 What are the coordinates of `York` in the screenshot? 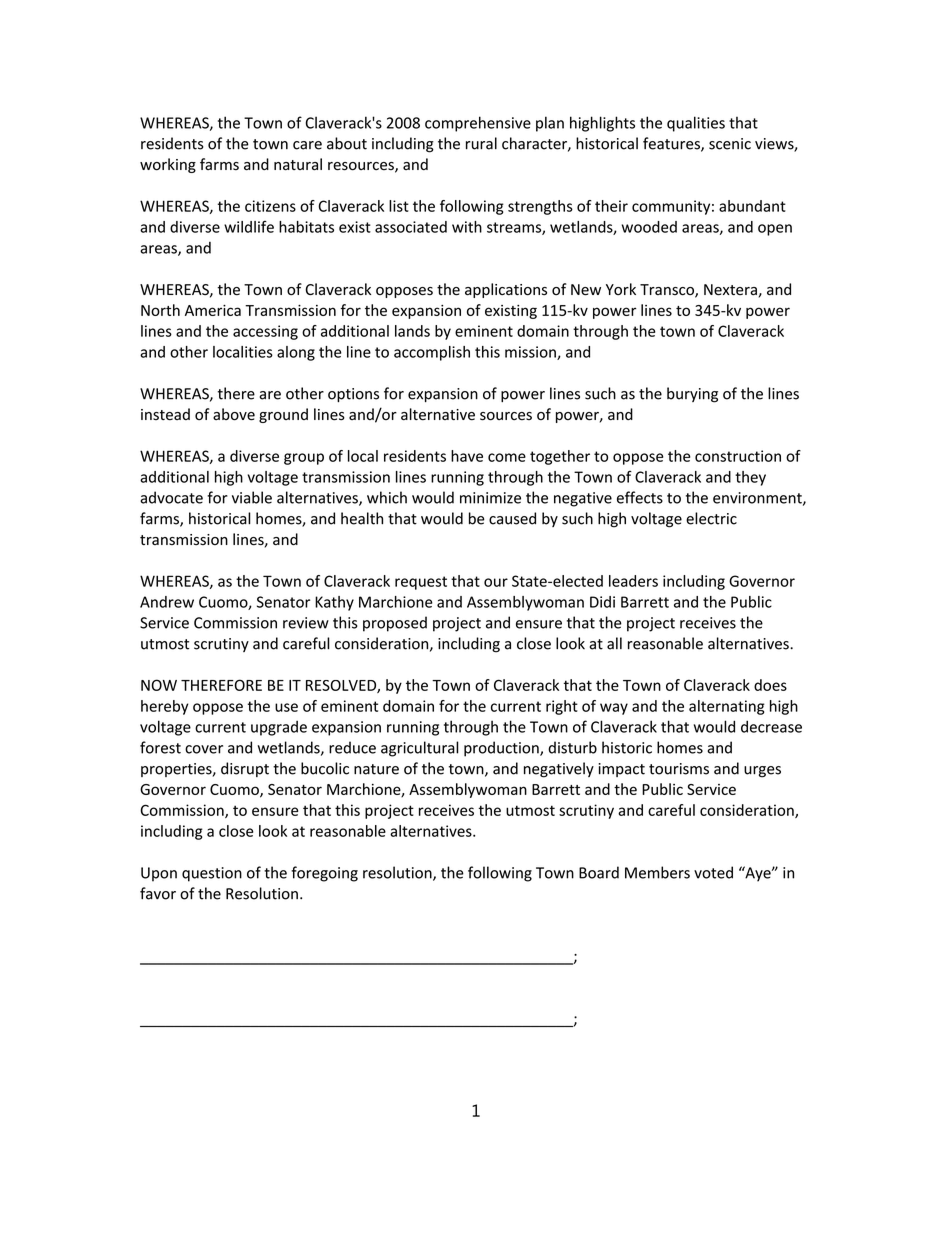 It's located at (621, 289).
